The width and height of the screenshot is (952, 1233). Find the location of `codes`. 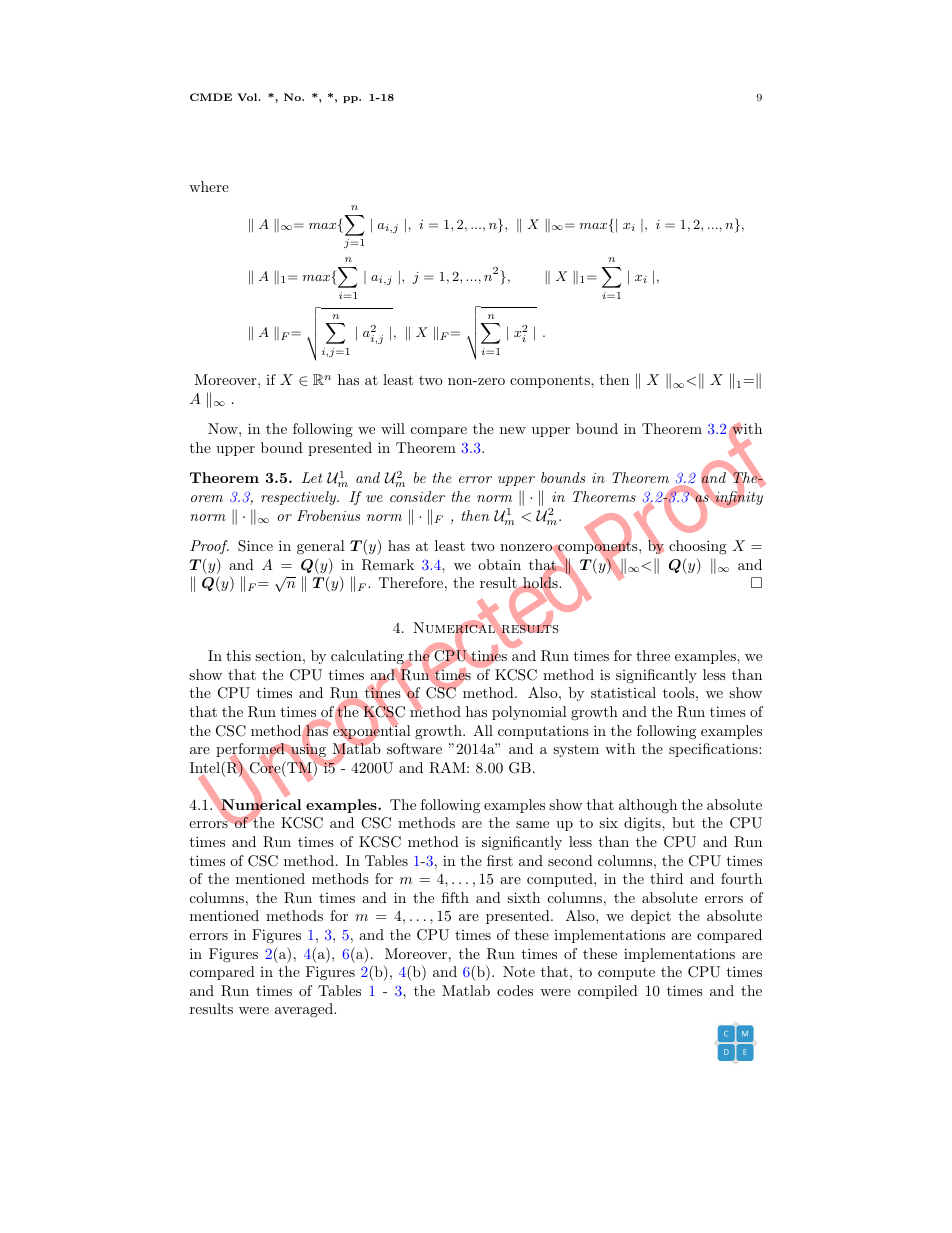

codes is located at coordinates (515, 990).
